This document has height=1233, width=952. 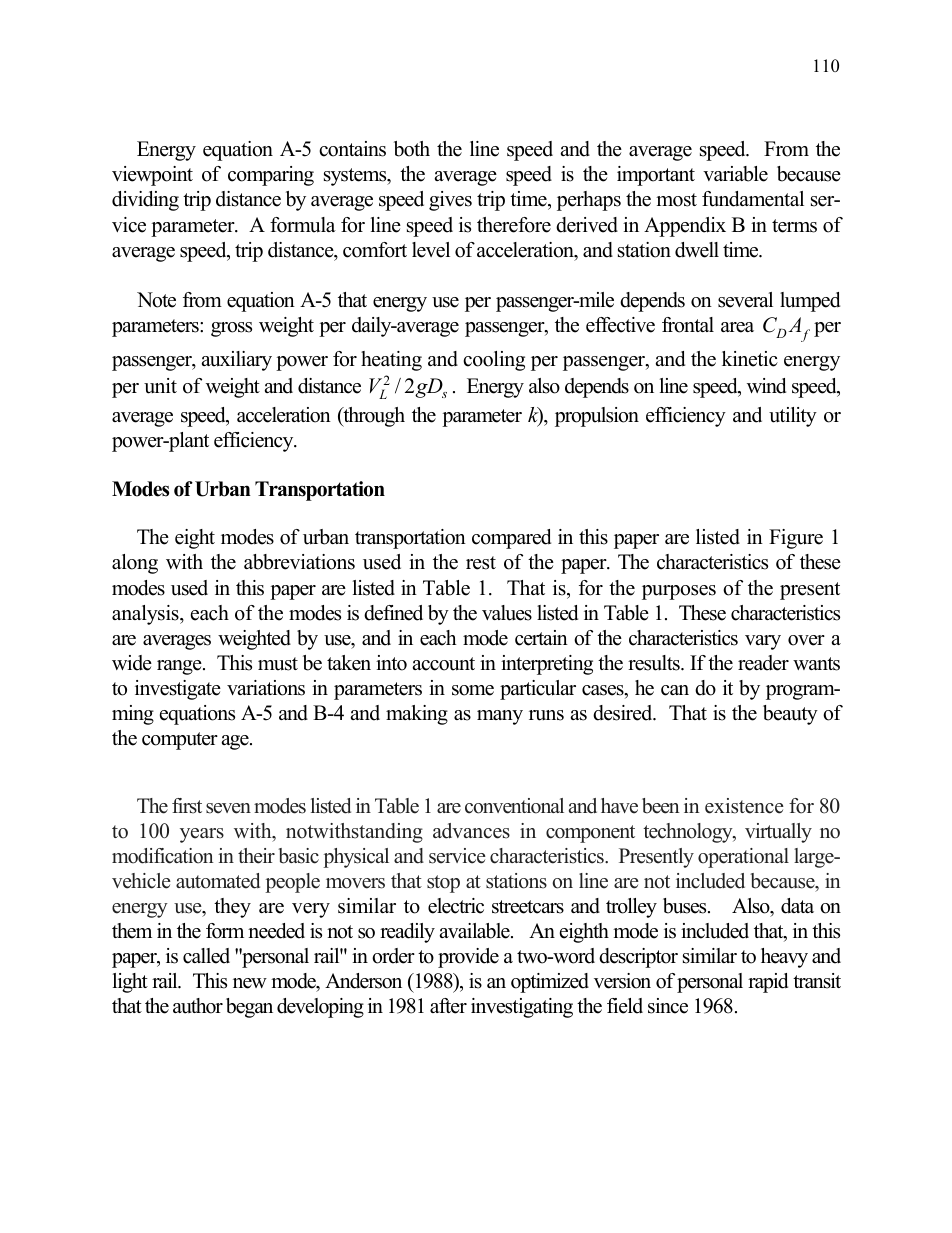 What do you see at coordinates (750, 359) in the document?
I see `kinetic` at bounding box center [750, 359].
